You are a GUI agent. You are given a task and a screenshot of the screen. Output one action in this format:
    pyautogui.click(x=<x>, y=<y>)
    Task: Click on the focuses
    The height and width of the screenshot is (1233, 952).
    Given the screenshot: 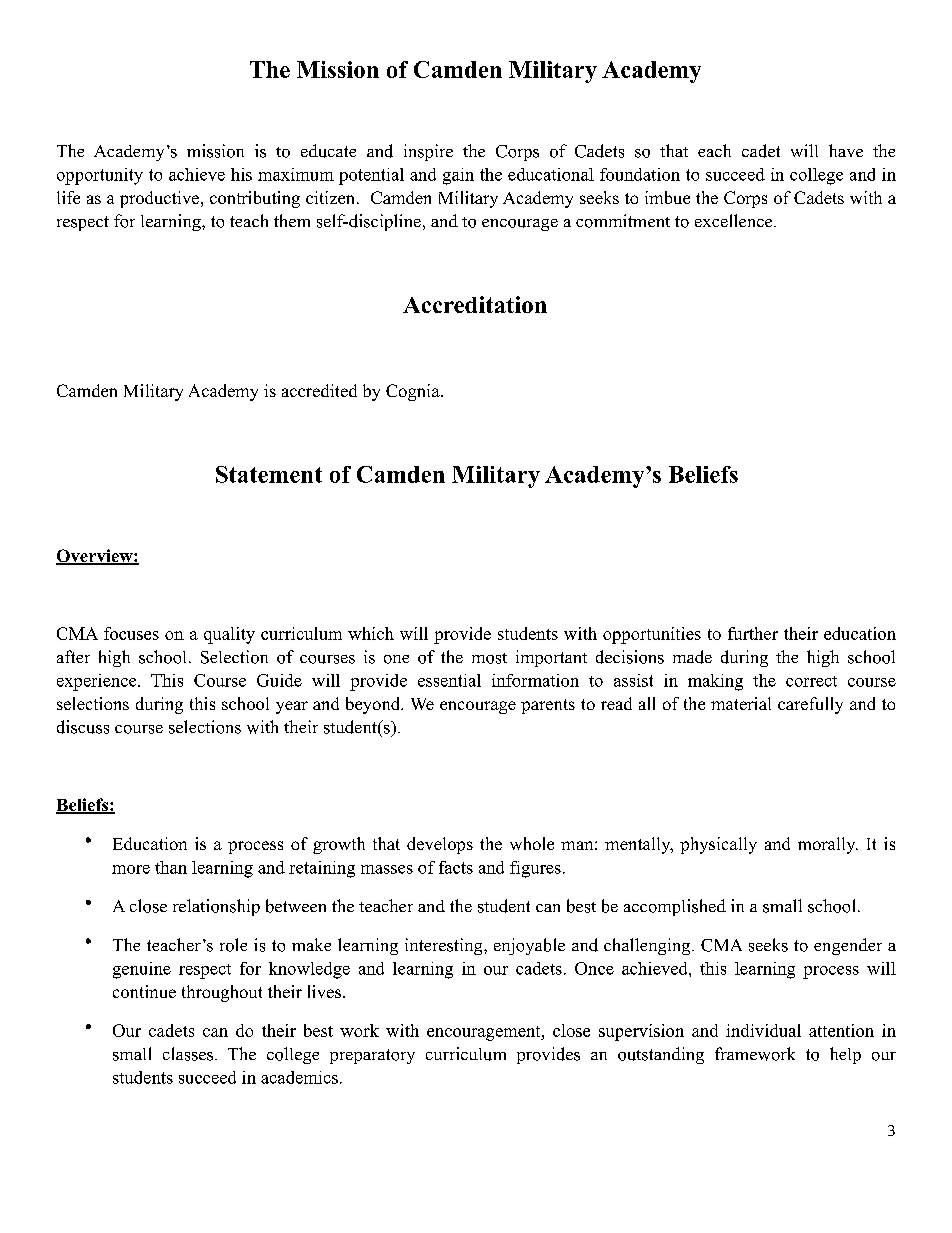 What is the action you would take?
    pyautogui.click(x=131, y=633)
